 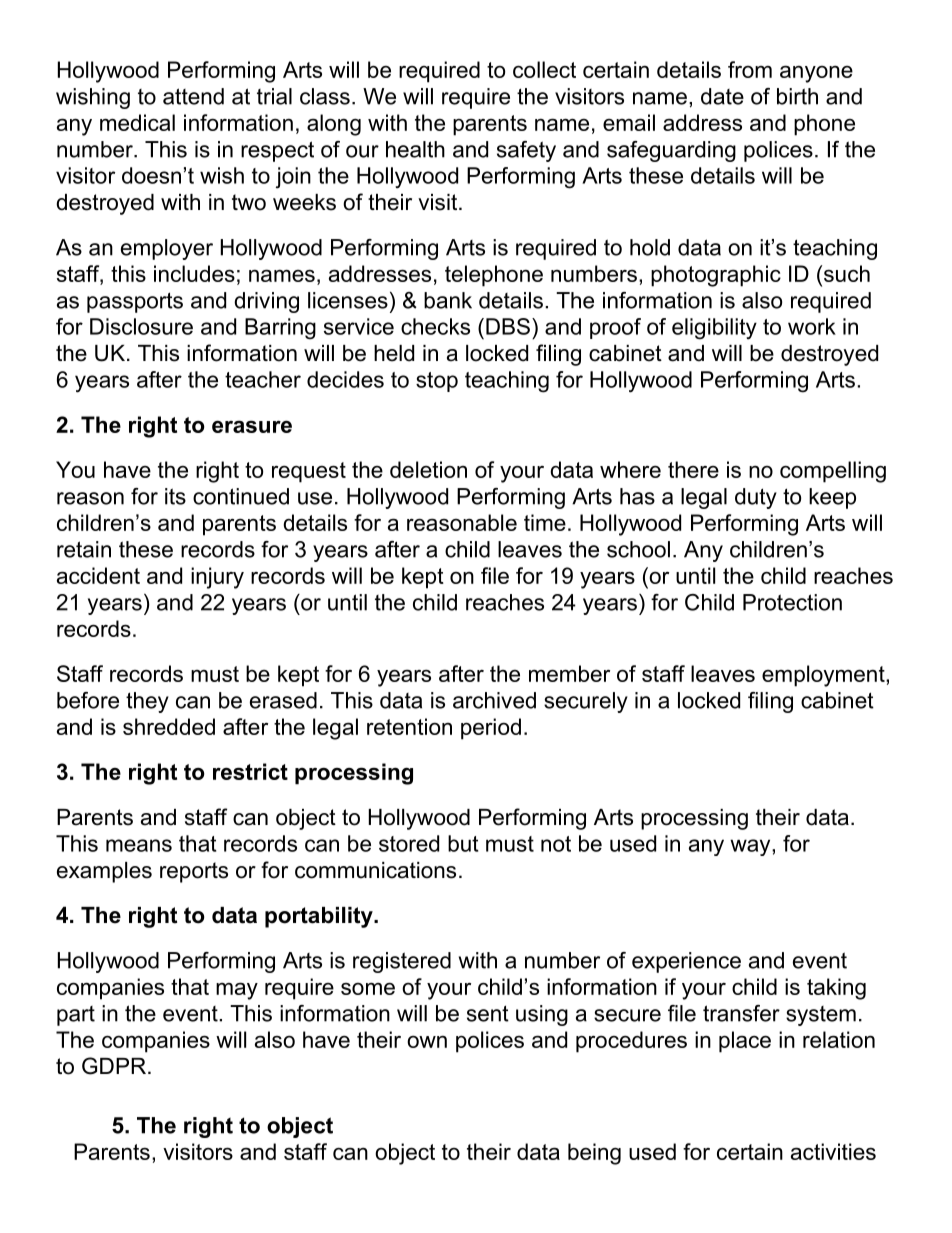 What do you see at coordinates (792, 602) in the image?
I see `Protection` at bounding box center [792, 602].
